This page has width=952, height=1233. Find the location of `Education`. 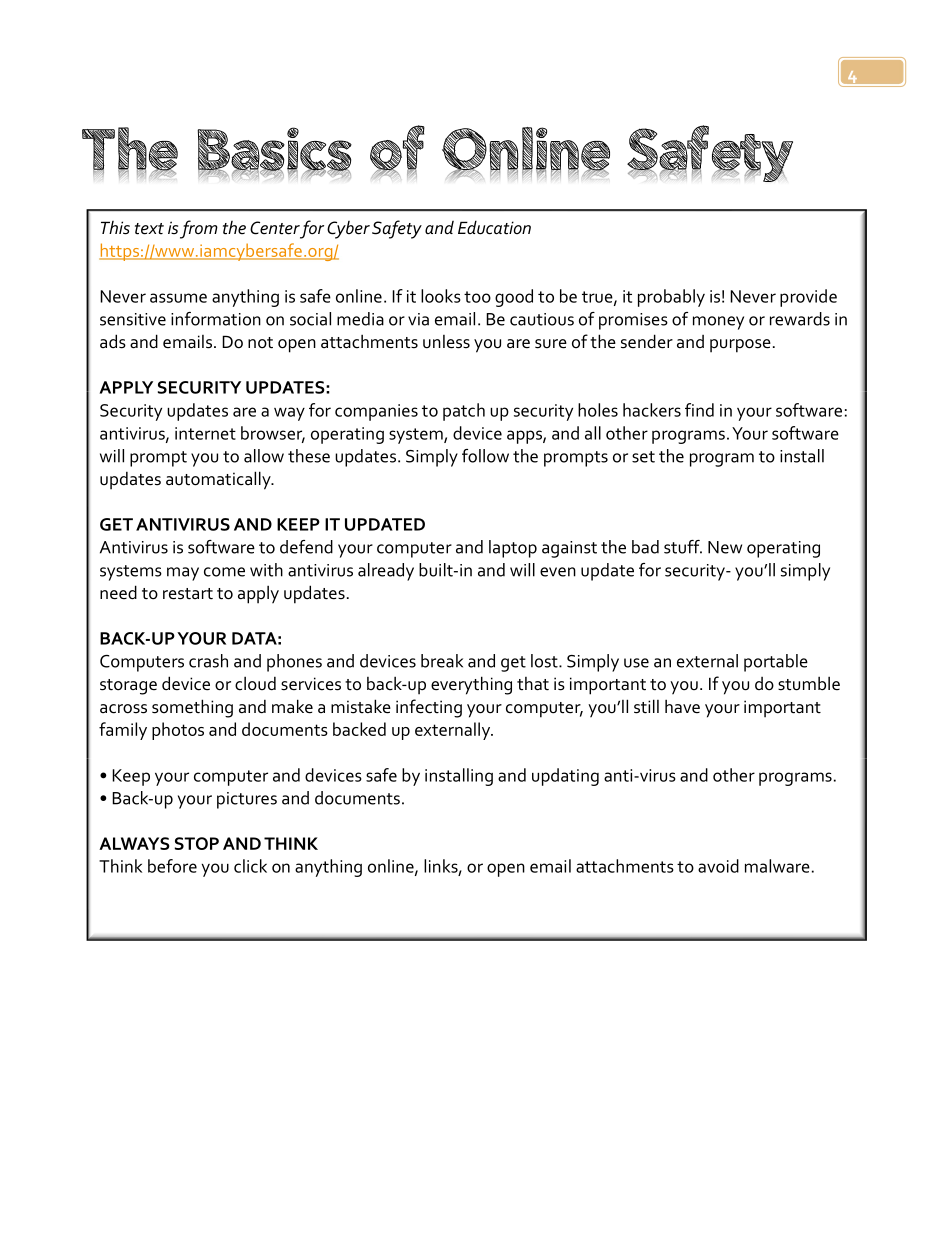

Education is located at coordinates (494, 227).
